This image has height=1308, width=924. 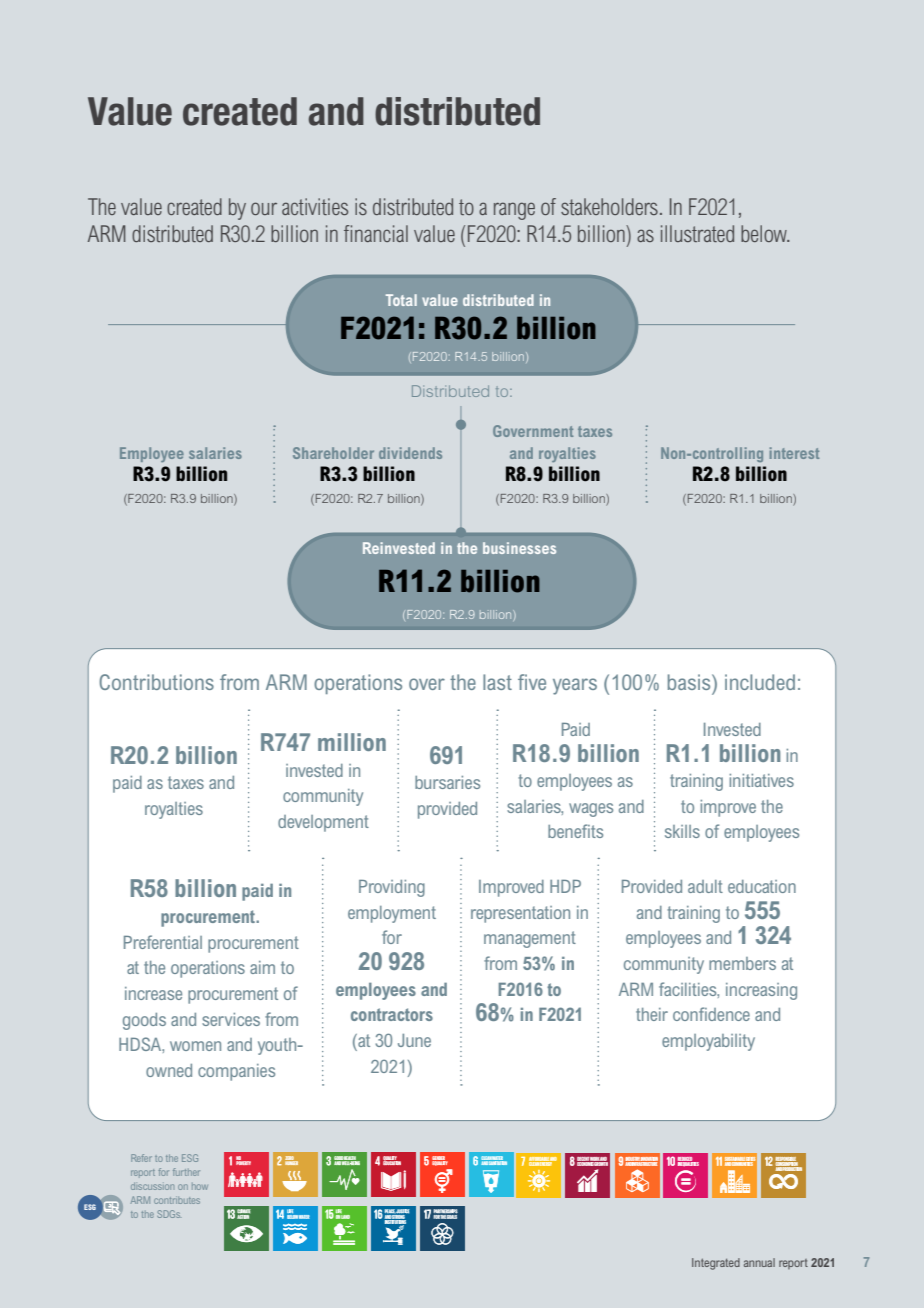 What do you see at coordinates (156, 682) in the image?
I see `Contributions` at bounding box center [156, 682].
